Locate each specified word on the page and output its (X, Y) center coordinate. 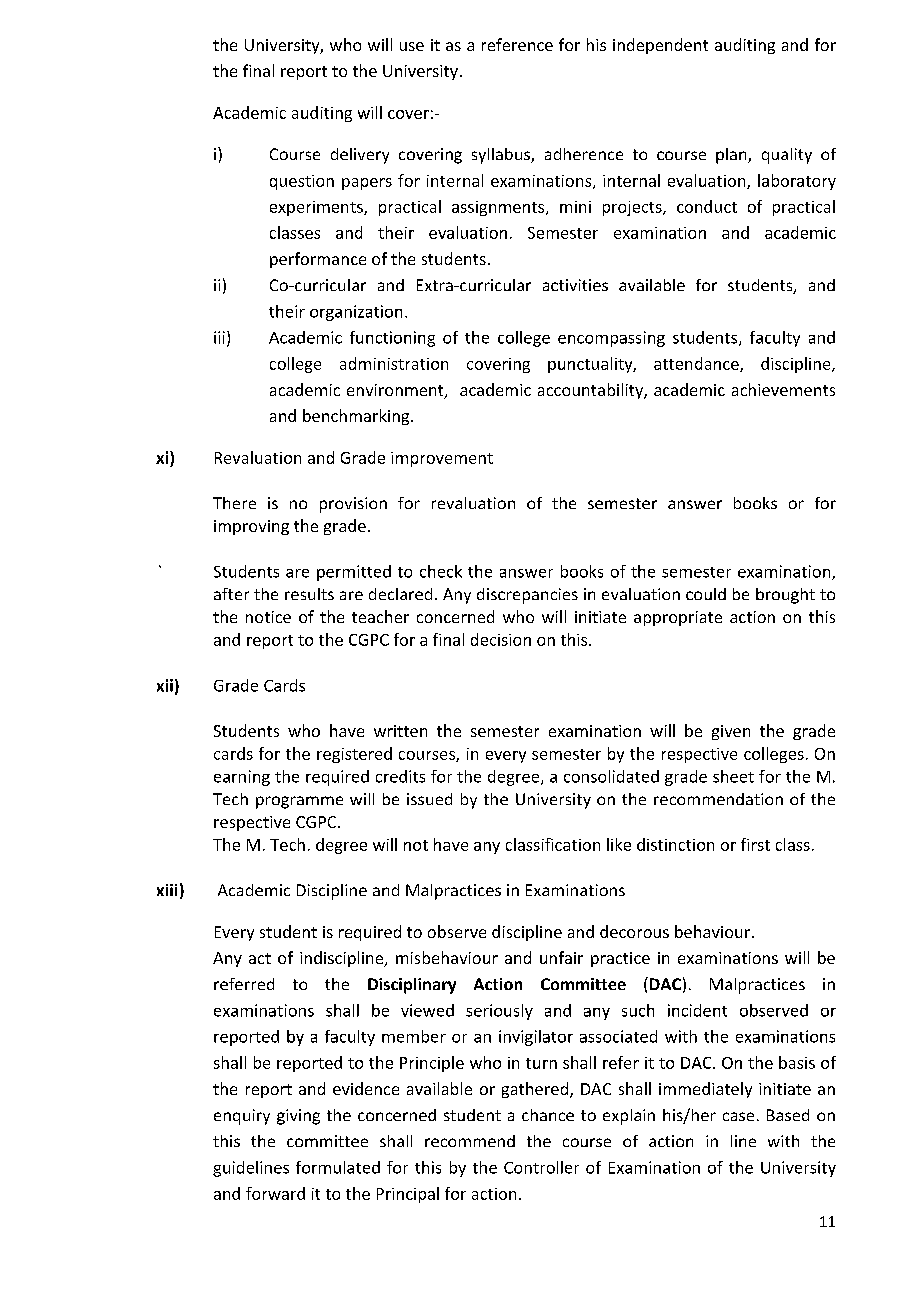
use (412, 46)
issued (429, 799)
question (302, 182)
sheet (733, 776)
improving (251, 527)
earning (242, 778)
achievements (783, 389)
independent (660, 46)
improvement (442, 459)
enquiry (242, 1117)
